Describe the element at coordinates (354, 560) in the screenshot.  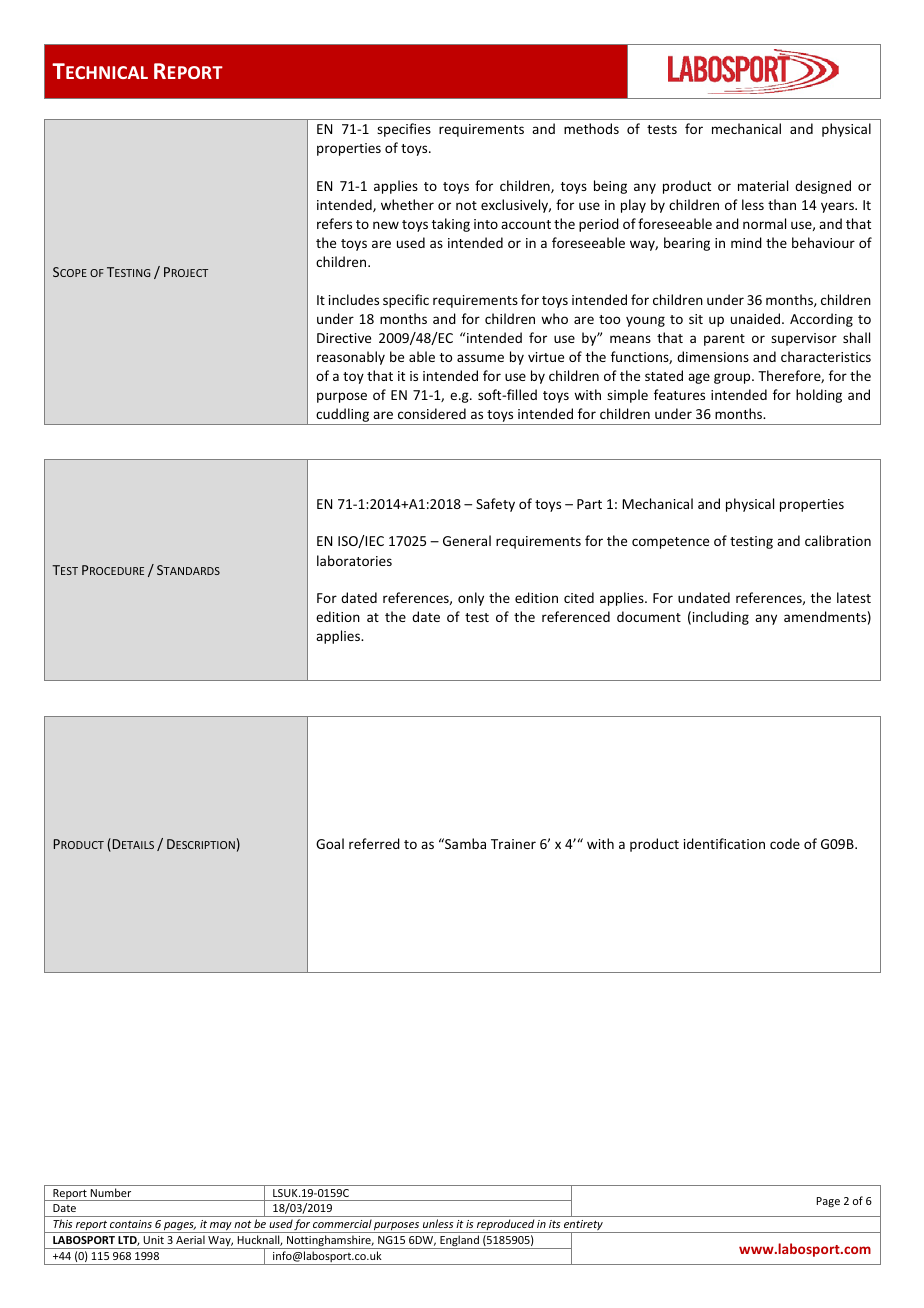
I see `laboratories` at that location.
